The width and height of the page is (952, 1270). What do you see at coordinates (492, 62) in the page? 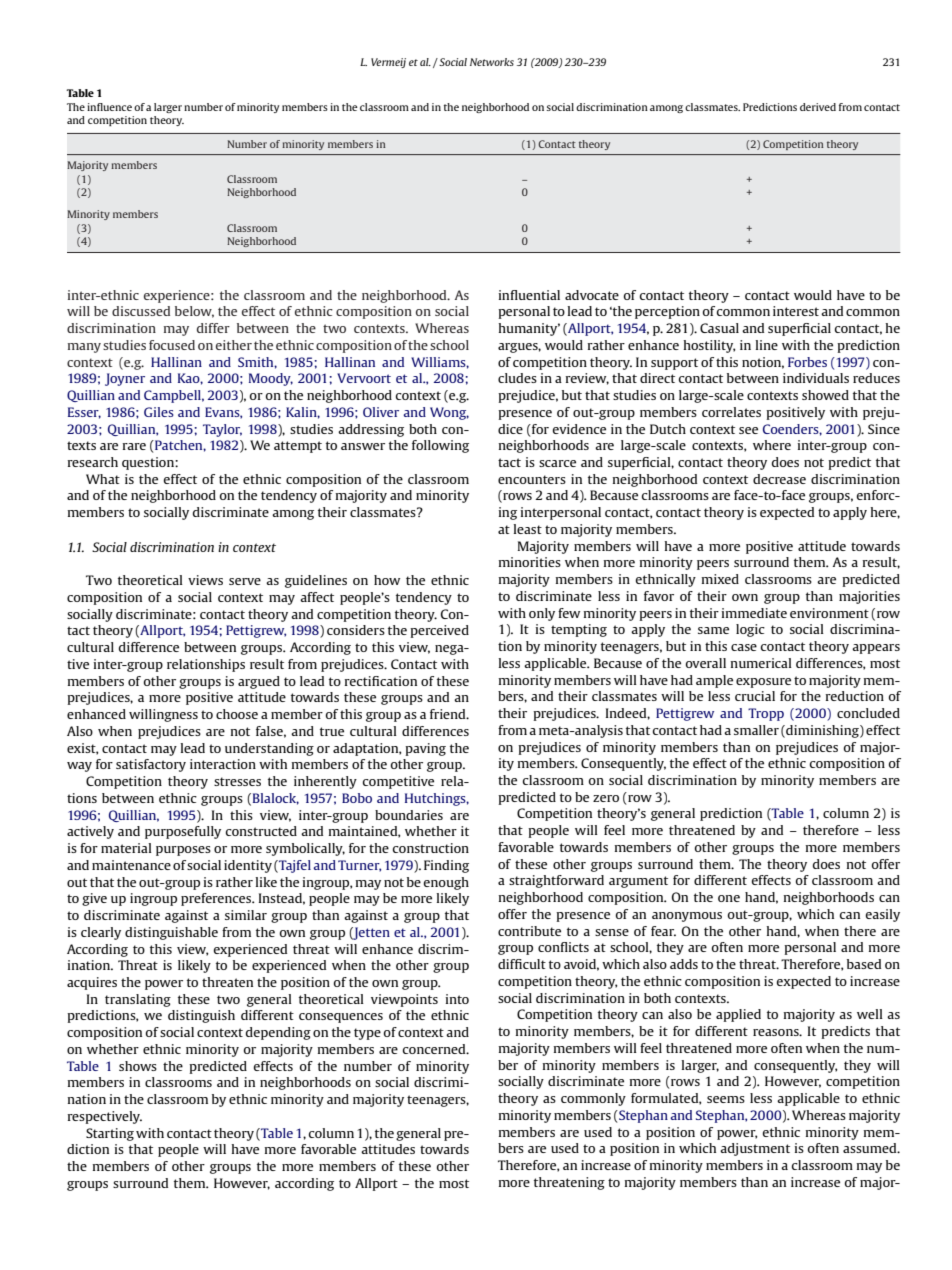
I see `Networks` at bounding box center [492, 62].
